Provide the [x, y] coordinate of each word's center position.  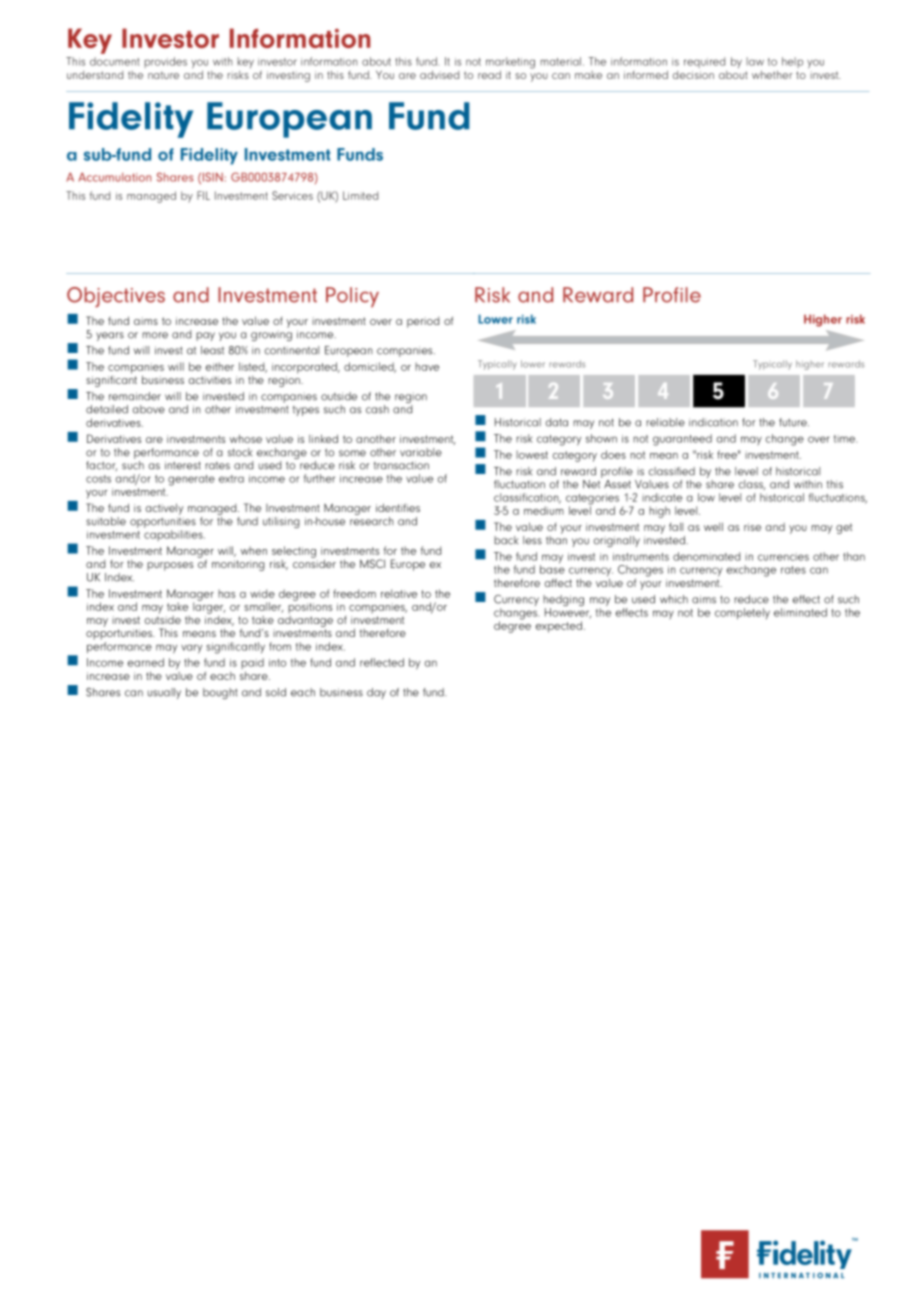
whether [772, 75]
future [794, 422]
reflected [382, 662]
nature [163, 75]
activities [210, 380]
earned [146, 662]
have [427, 366]
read [489, 75]
